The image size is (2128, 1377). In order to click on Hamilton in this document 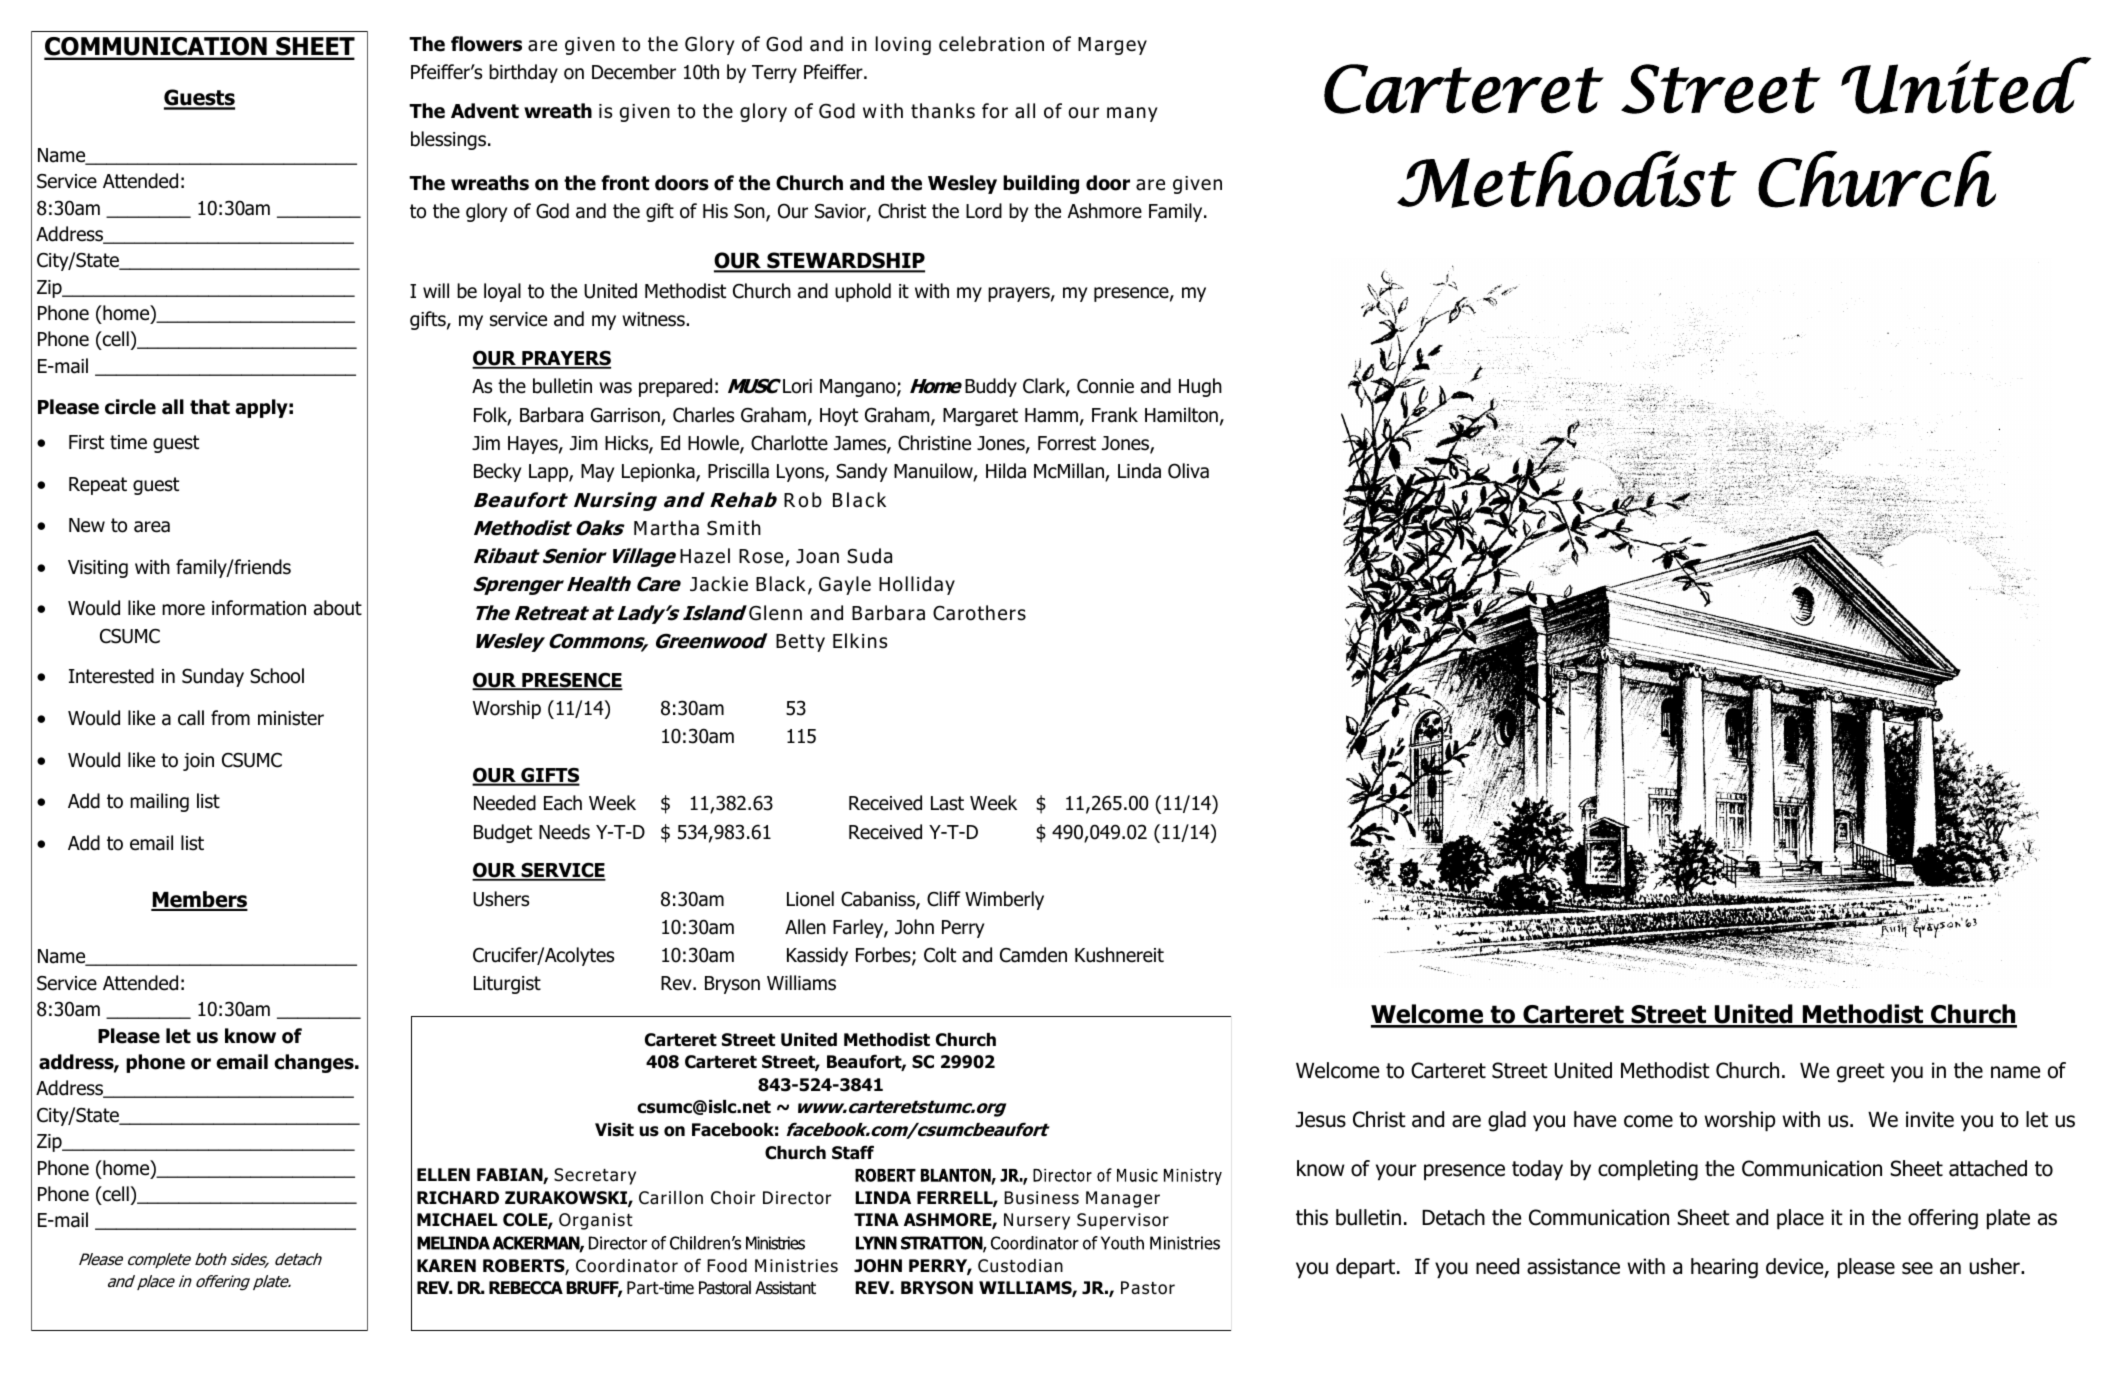, I will do `click(1181, 415)`.
